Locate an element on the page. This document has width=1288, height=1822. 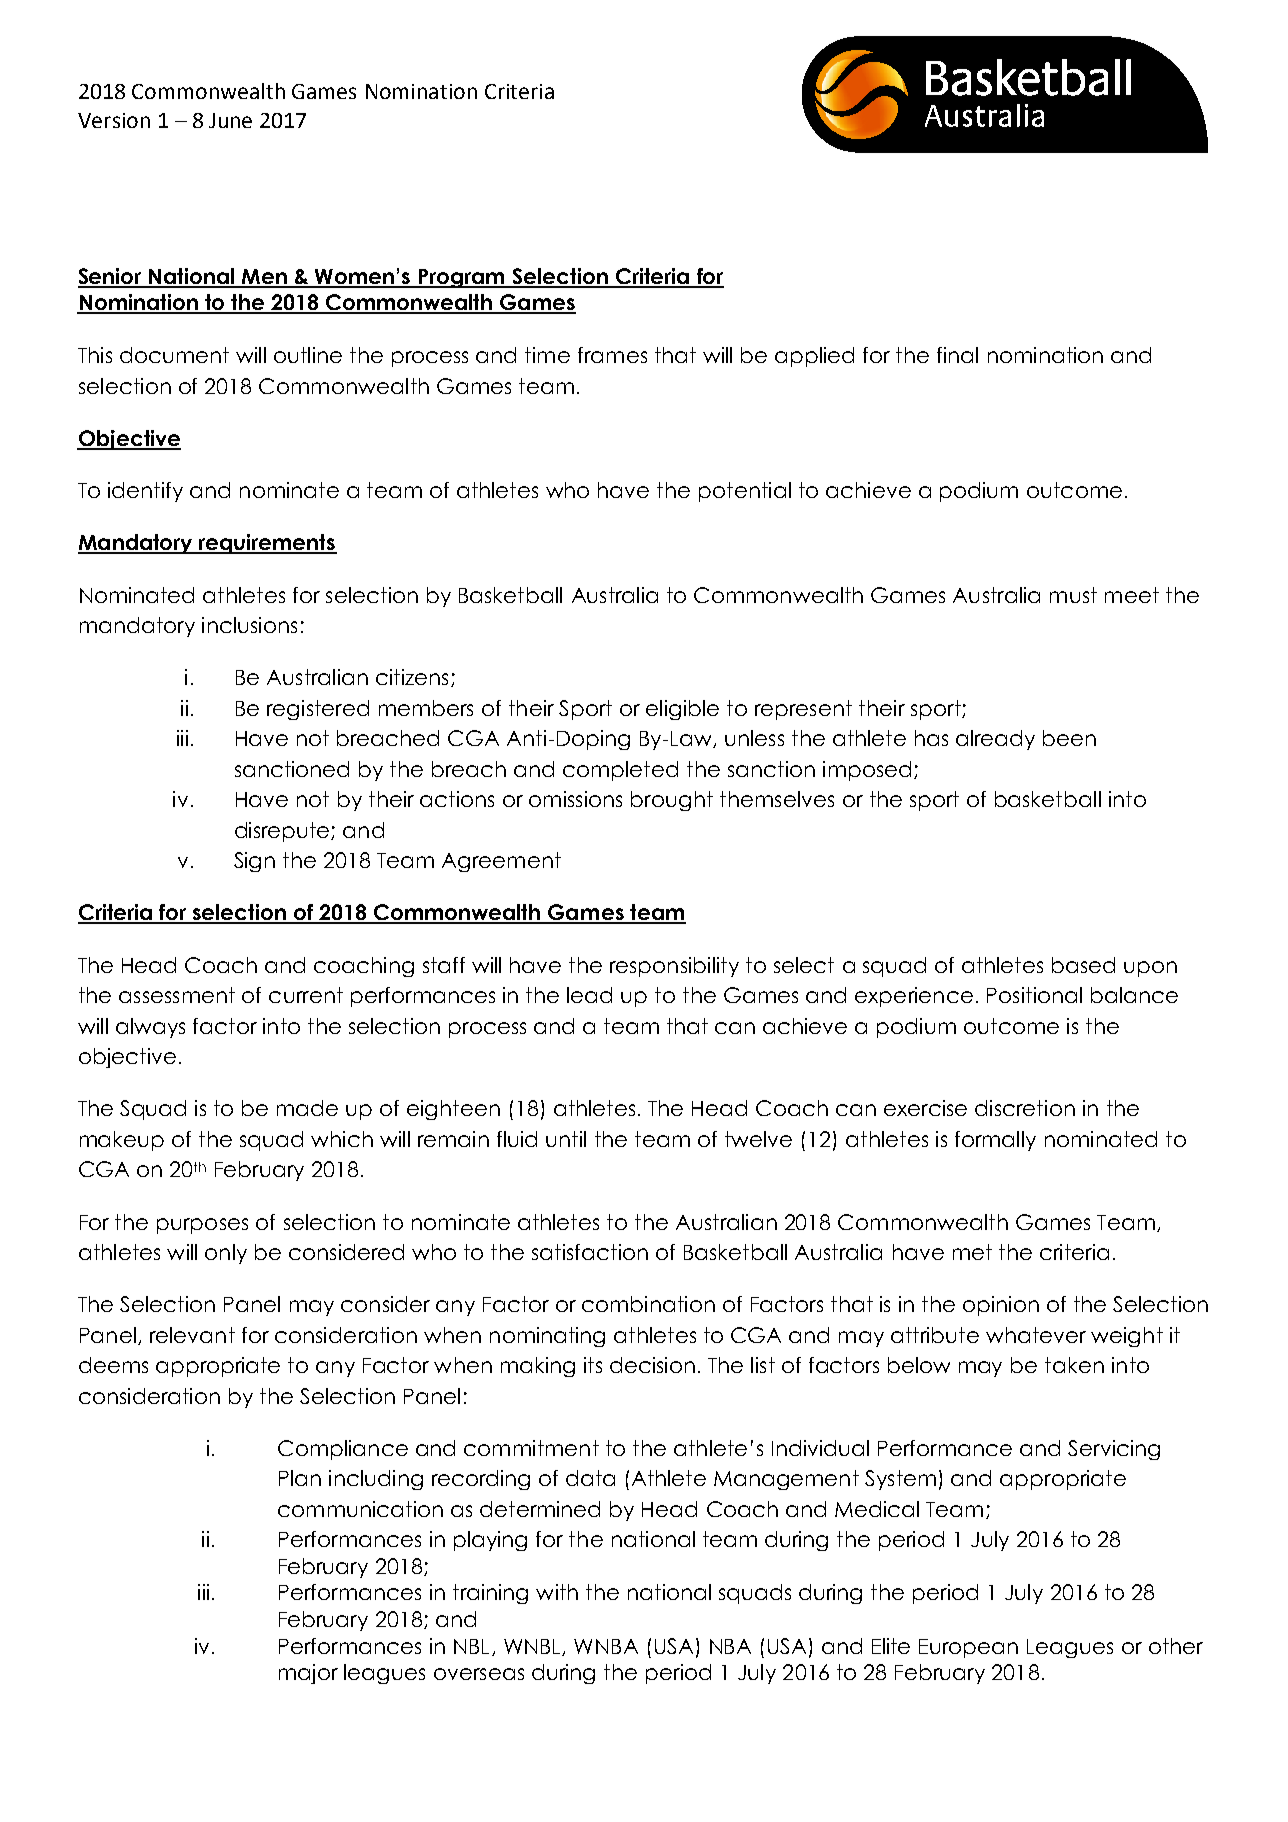
major is located at coordinates (308, 1674).
